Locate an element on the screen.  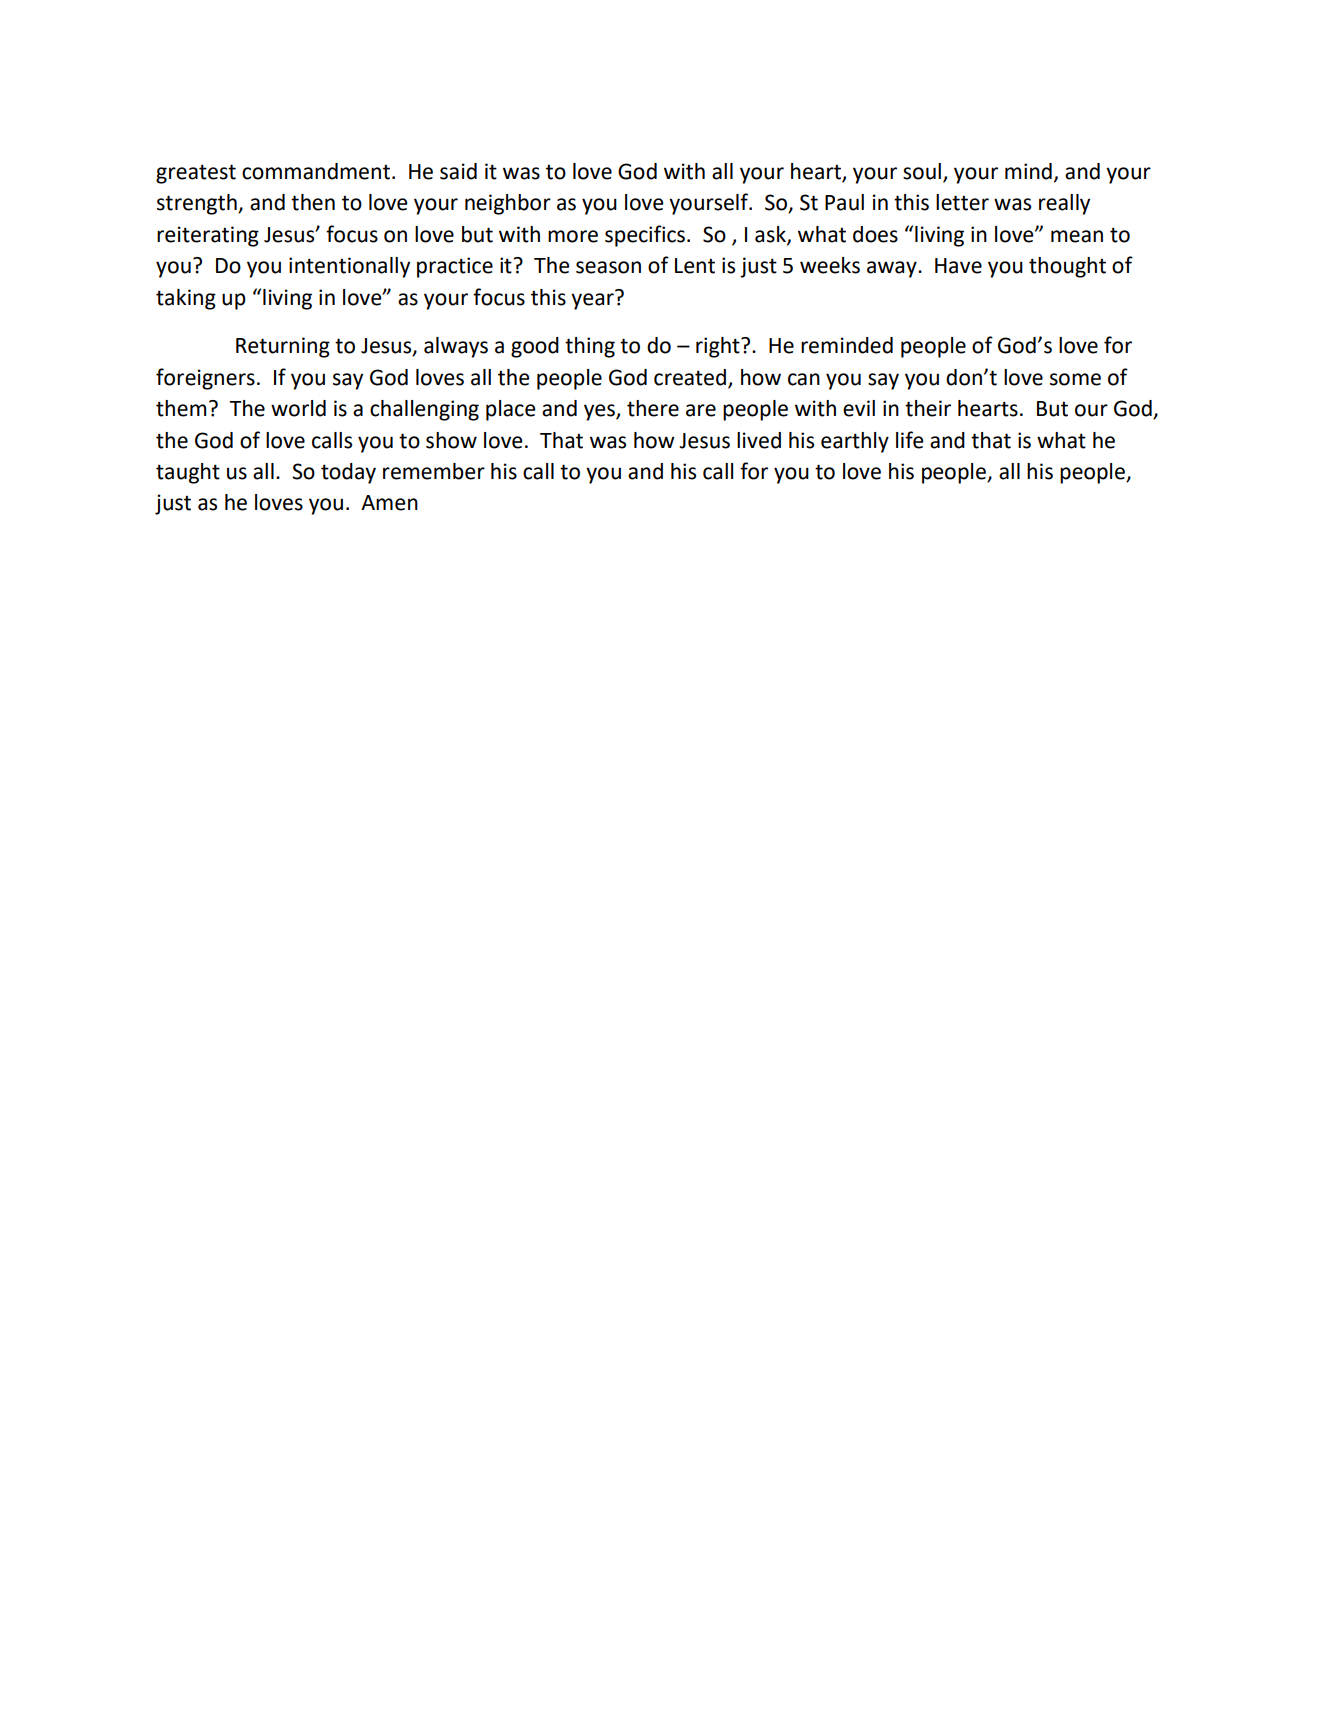
season is located at coordinates (608, 267).
